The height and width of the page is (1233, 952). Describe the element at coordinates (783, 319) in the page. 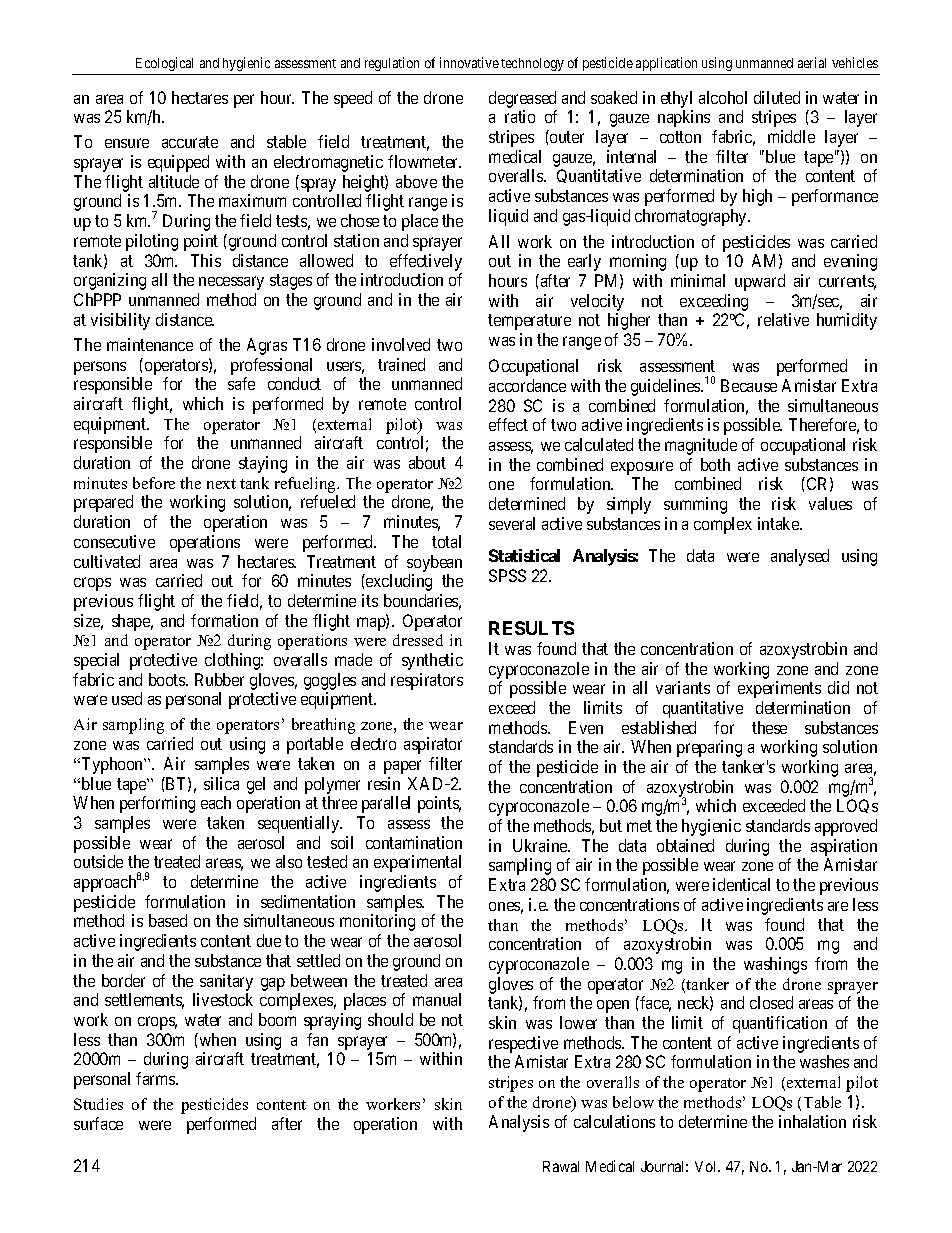

I see `relative` at that location.
